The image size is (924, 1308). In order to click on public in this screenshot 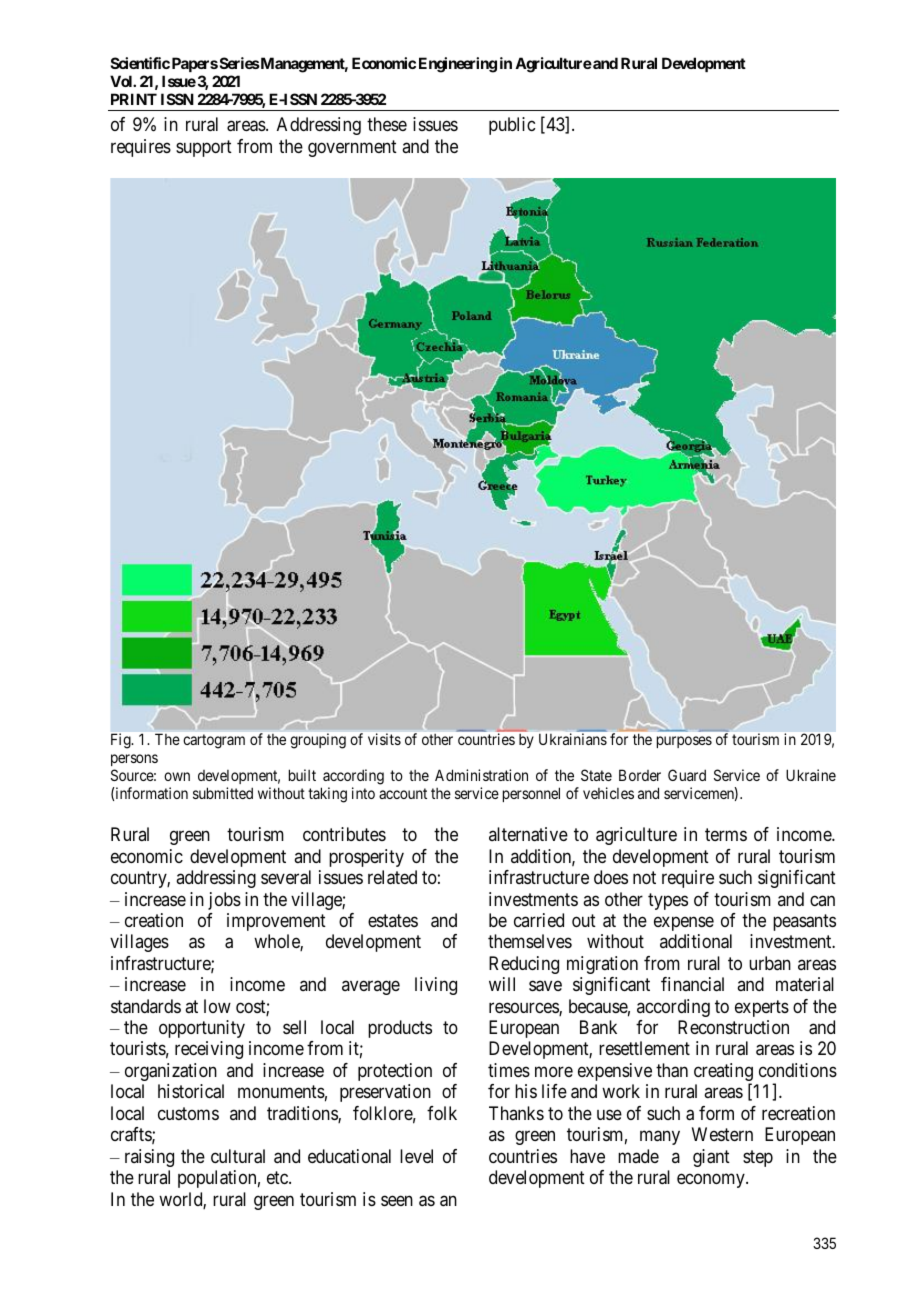, I will do `click(512, 126)`.
